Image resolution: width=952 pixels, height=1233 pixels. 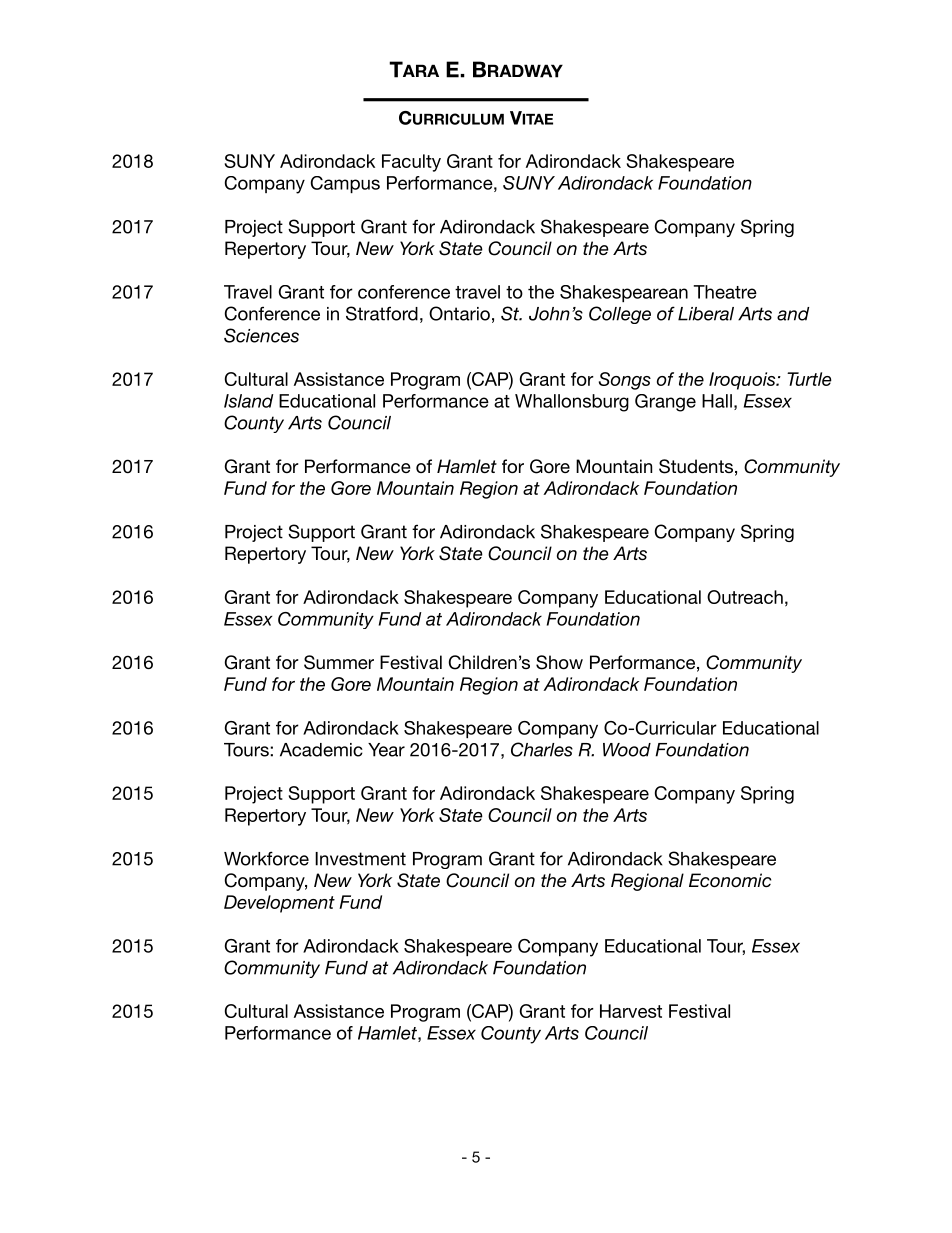 I want to click on Theatre, so click(x=725, y=292).
